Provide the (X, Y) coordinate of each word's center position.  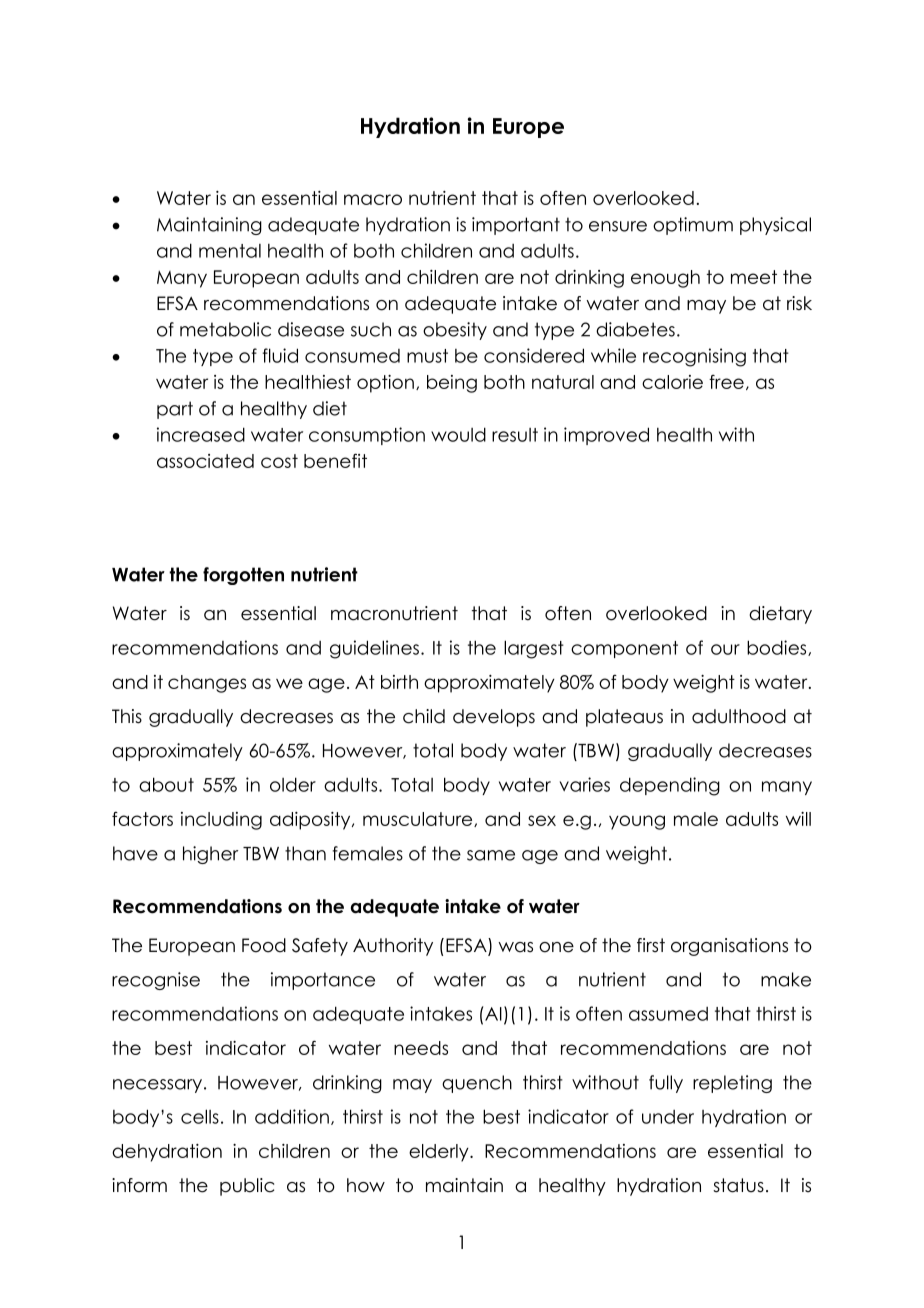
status (738, 1185)
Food (264, 945)
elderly (440, 1153)
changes (207, 684)
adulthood (739, 716)
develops (494, 718)
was (515, 947)
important (516, 226)
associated (205, 461)
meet (754, 277)
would (458, 434)
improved (606, 436)
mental (230, 251)
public (247, 1187)
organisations (729, 947)
